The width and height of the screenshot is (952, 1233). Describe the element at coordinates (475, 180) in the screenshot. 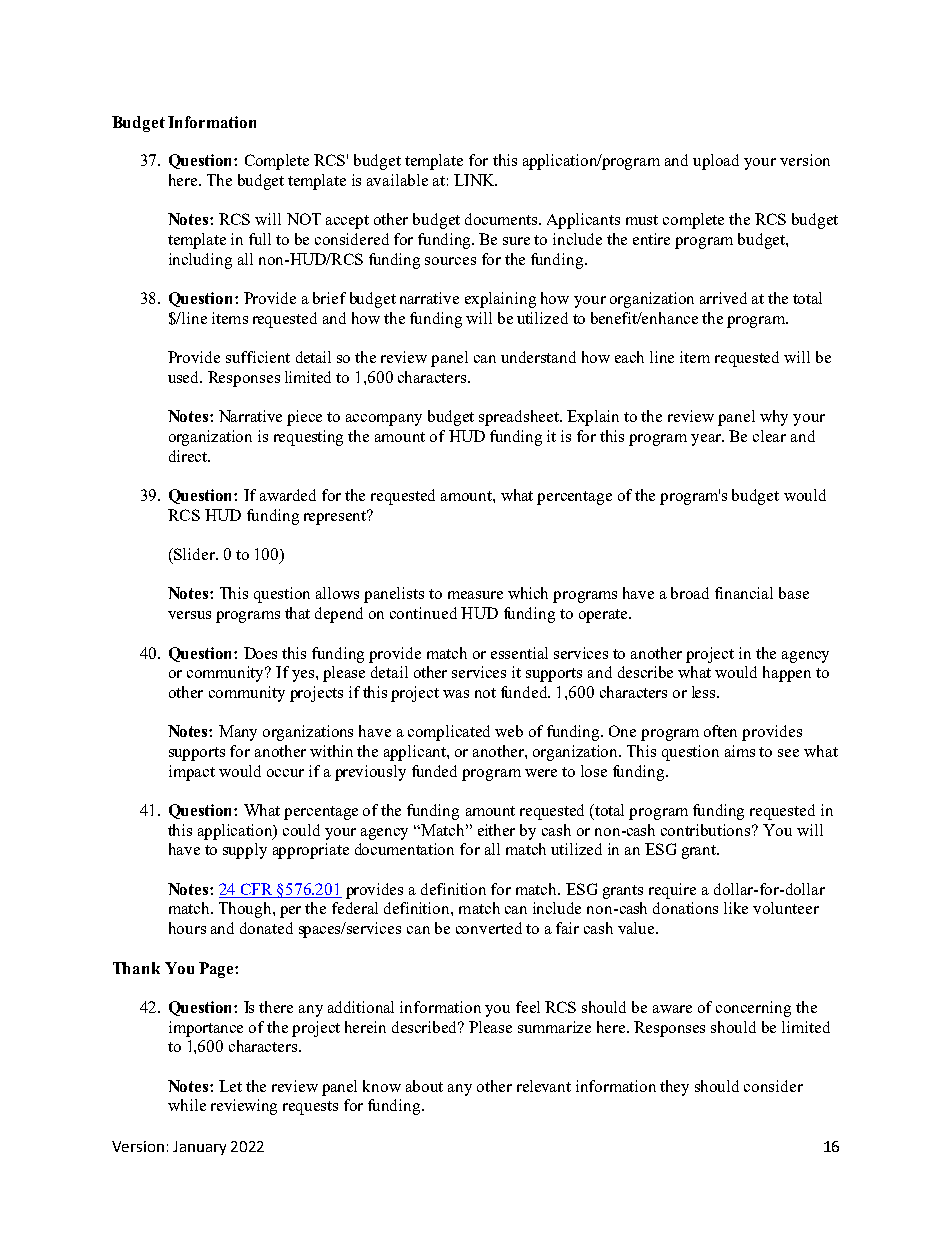

I see `LINK` at that location.
